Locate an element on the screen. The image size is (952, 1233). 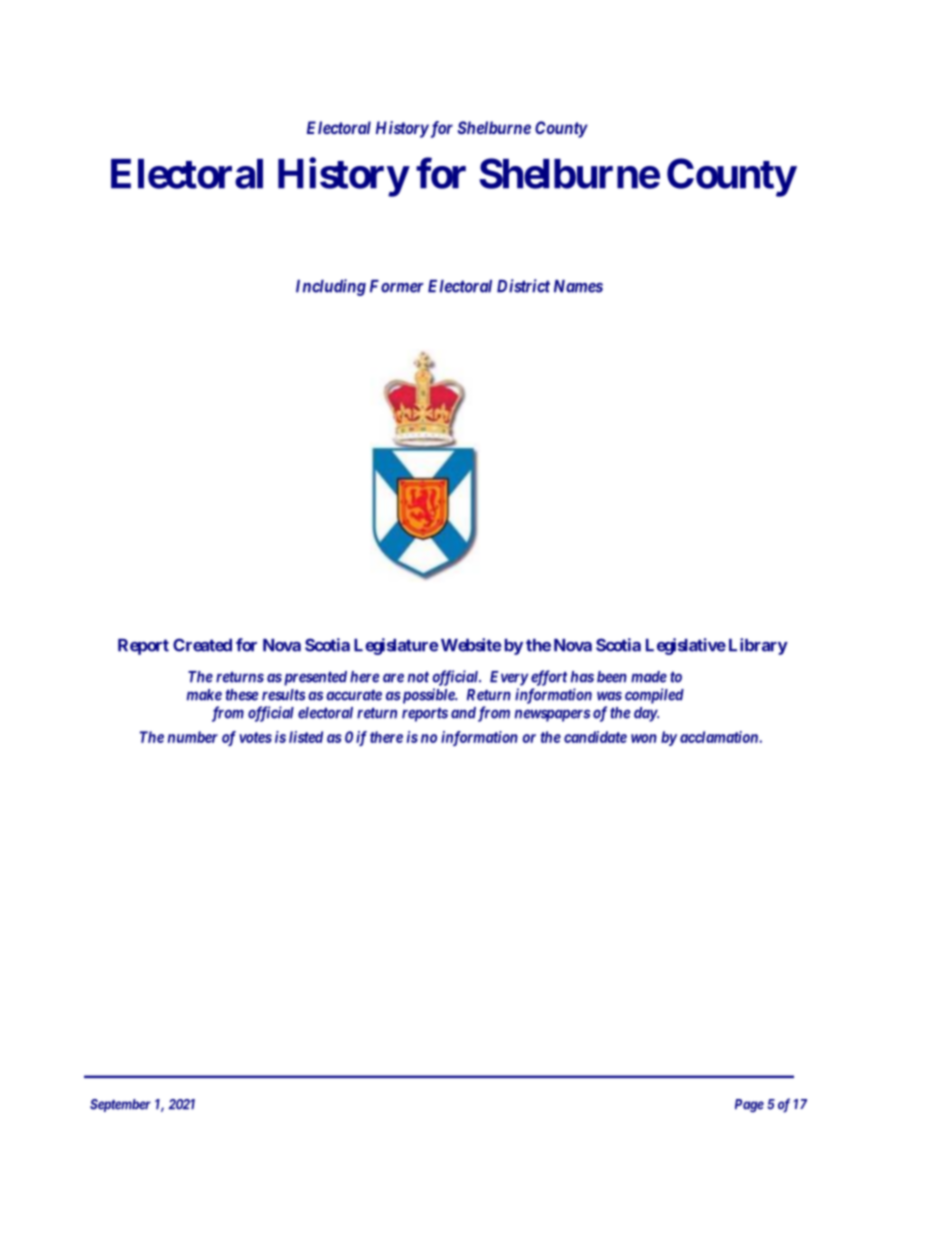
listed is located at coordinates (306, 737).
